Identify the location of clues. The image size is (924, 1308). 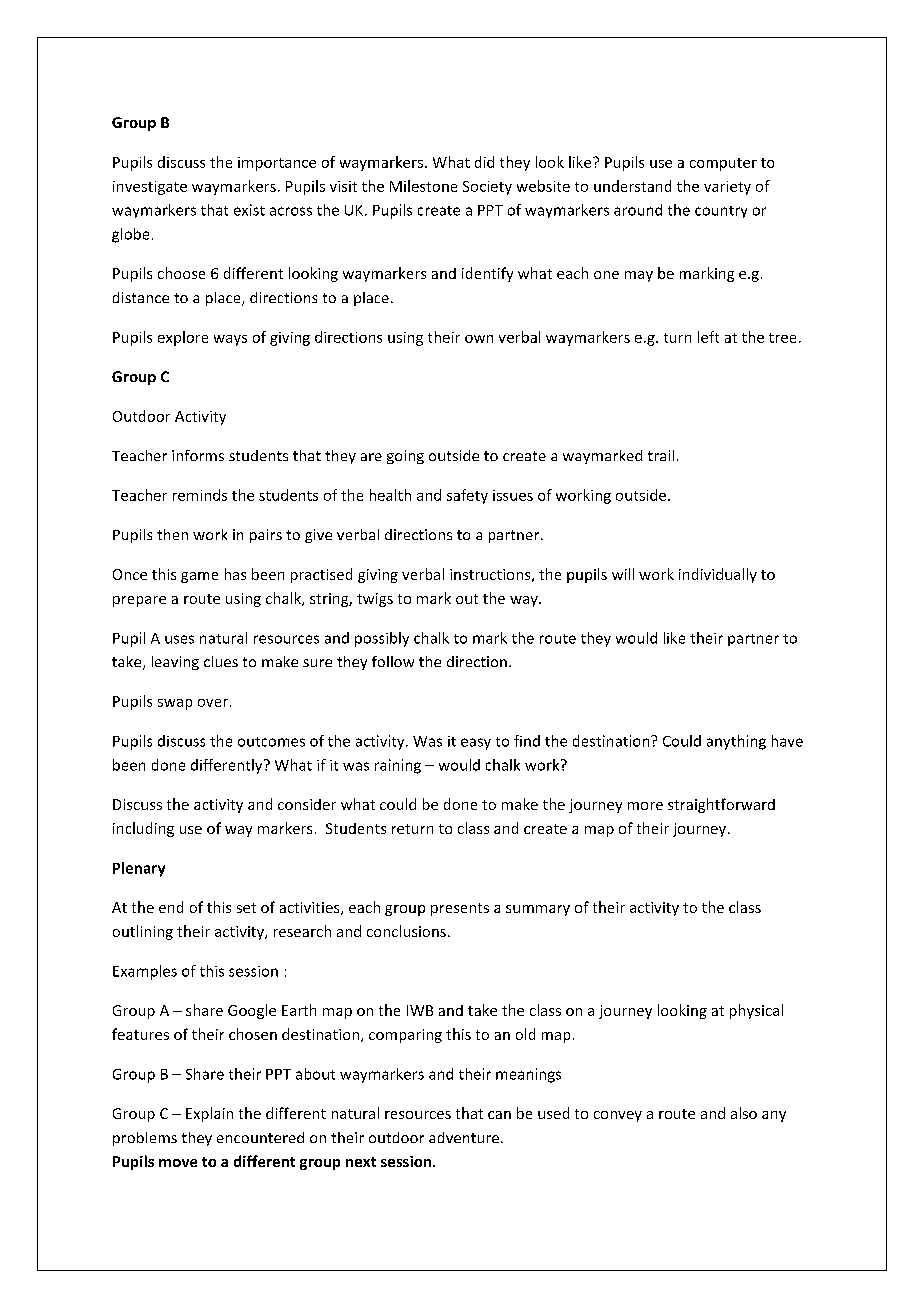
(221, 661).
